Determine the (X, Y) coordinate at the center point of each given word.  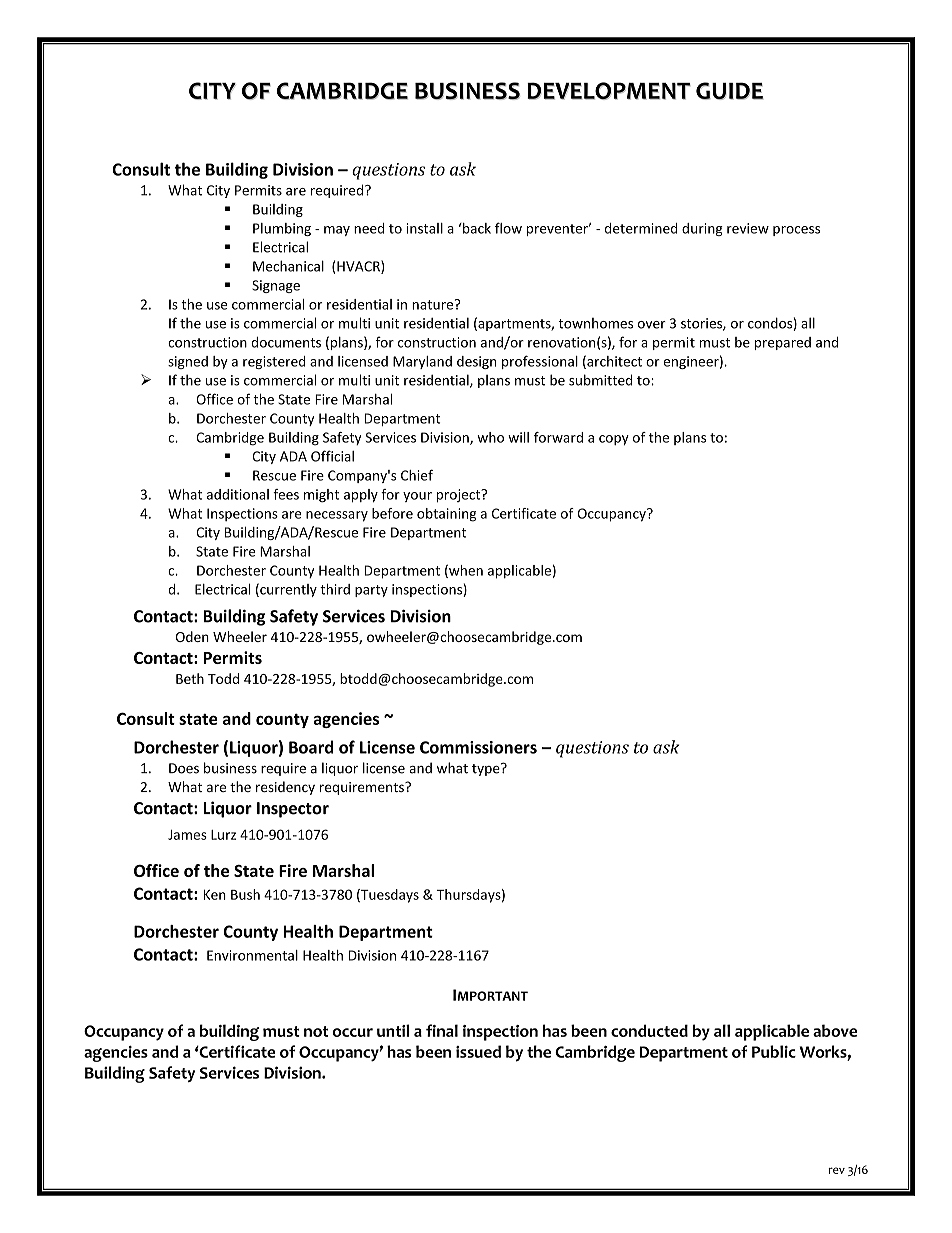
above (835, 1030)
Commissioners (478, 747)
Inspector (293, 810)
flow (508, 228)
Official (332, 456)
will (518, 437)
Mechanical (288, 266)
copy (614, 440)
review (748, 228)
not (316, 1031)
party (371, 591)
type (487, 769)
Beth (190, 678)
